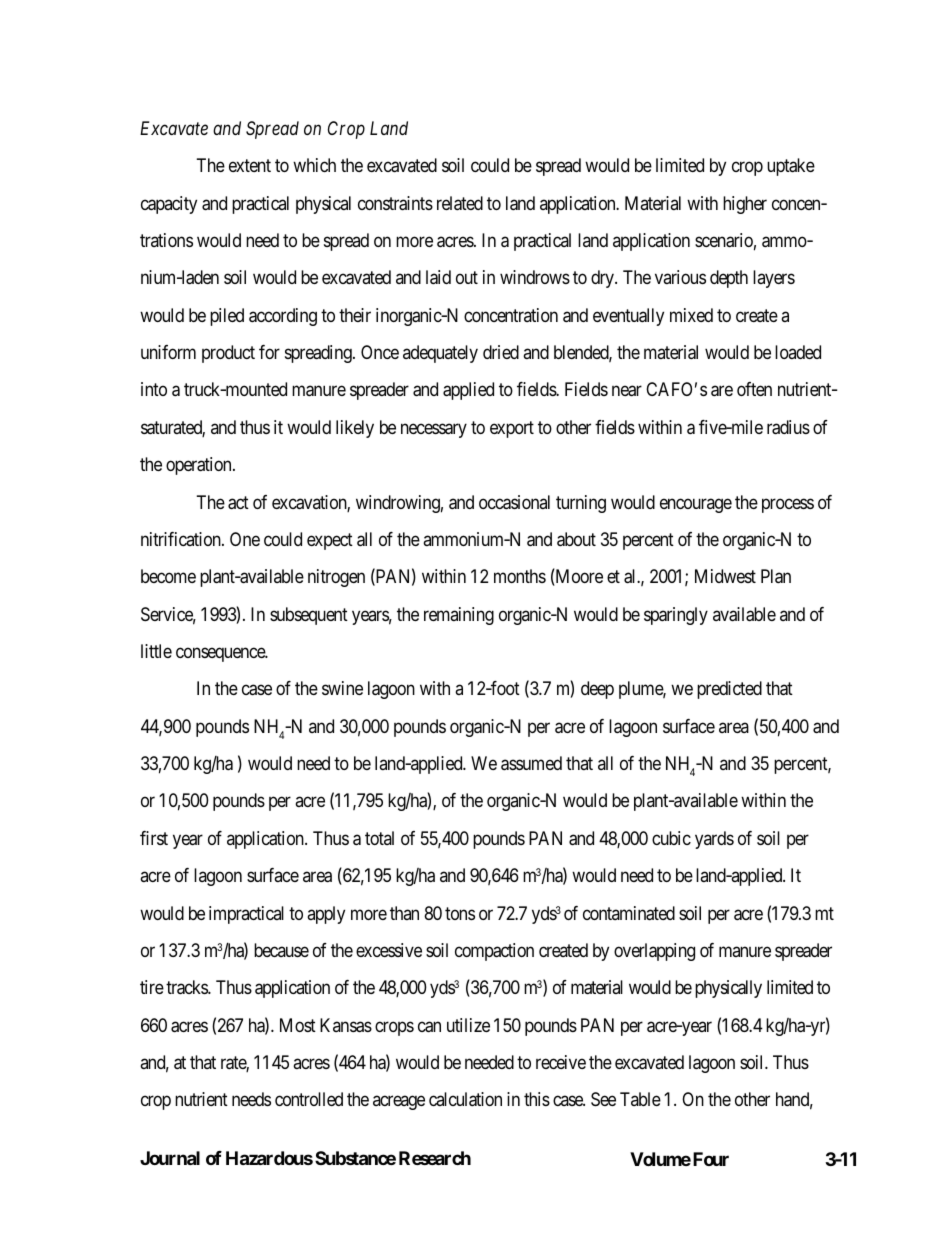 The image size is (952, 1233). What do you see at coordinates (250, 166) in the document?
I see `extent` at bounding box center [250, 166].
